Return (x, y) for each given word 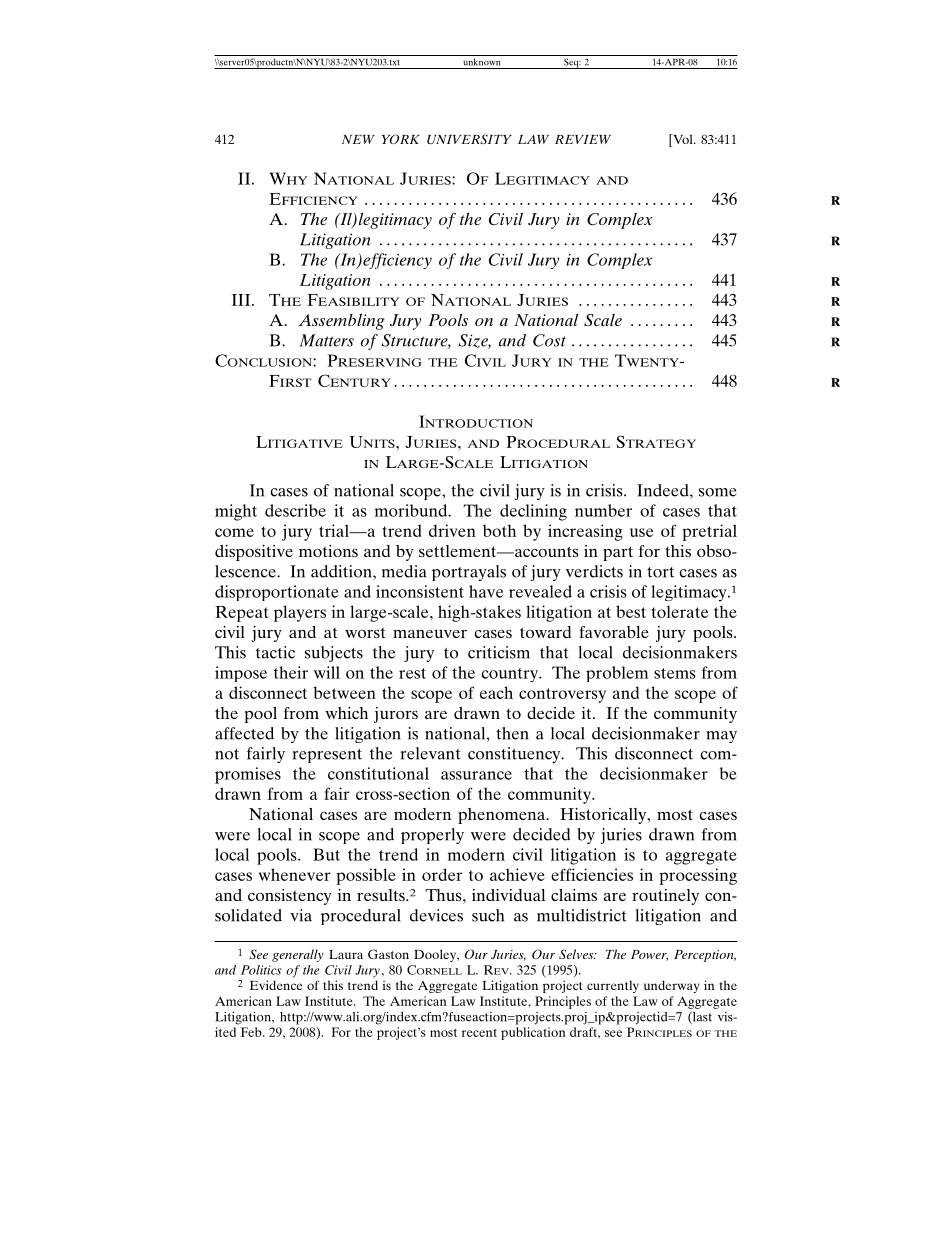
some (718, 492)
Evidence (276, 985)
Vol (683, 140)
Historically (604, 816)
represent (327, 756)
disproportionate (277, 593)
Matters (326, 340)
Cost (549, 340)
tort (660, 572)
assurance (476, 775)
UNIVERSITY (469, 139)
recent (479, 1033)
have (486, 591)
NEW (358, 139)
